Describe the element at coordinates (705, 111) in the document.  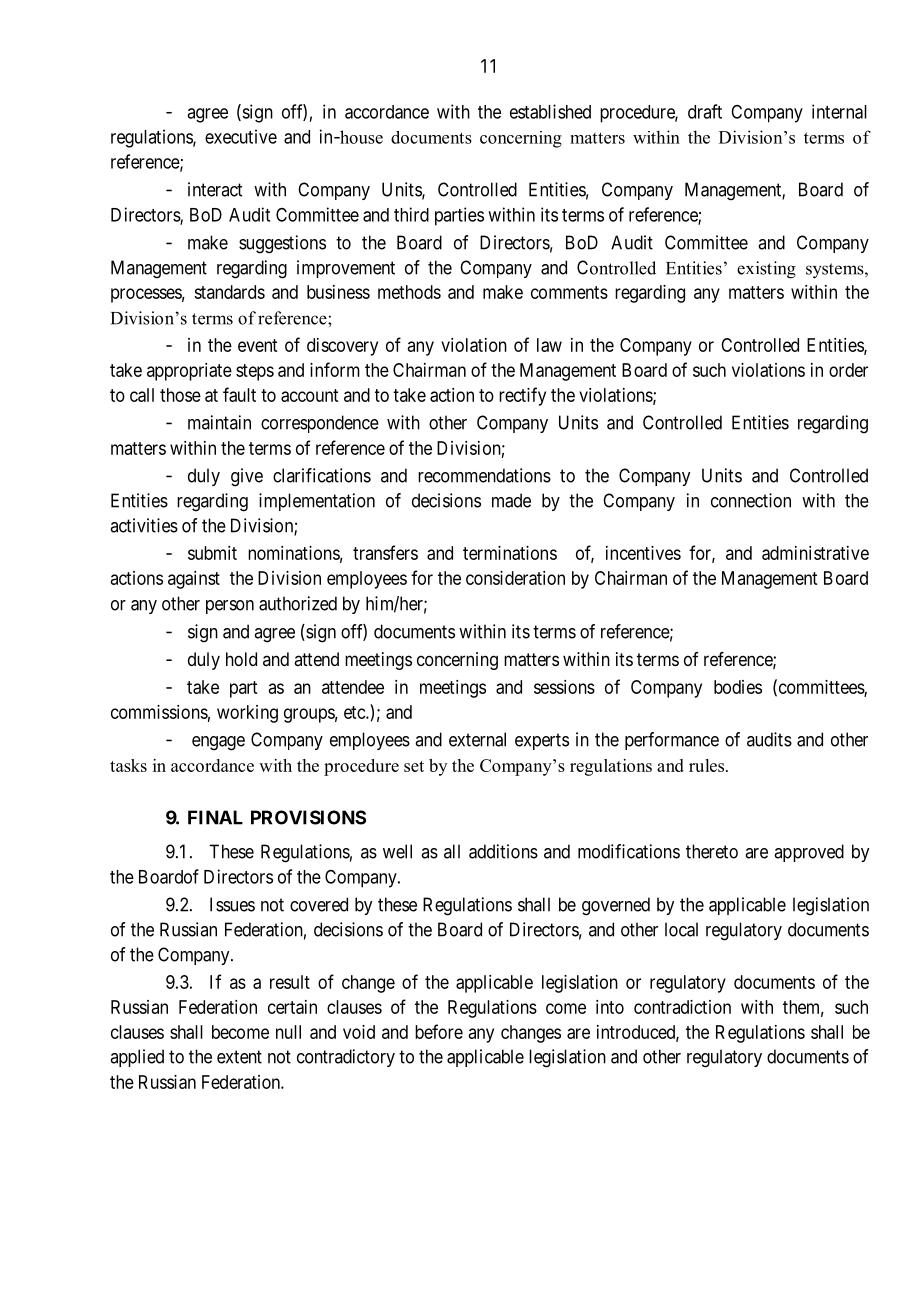
I see `draft` at that location.
